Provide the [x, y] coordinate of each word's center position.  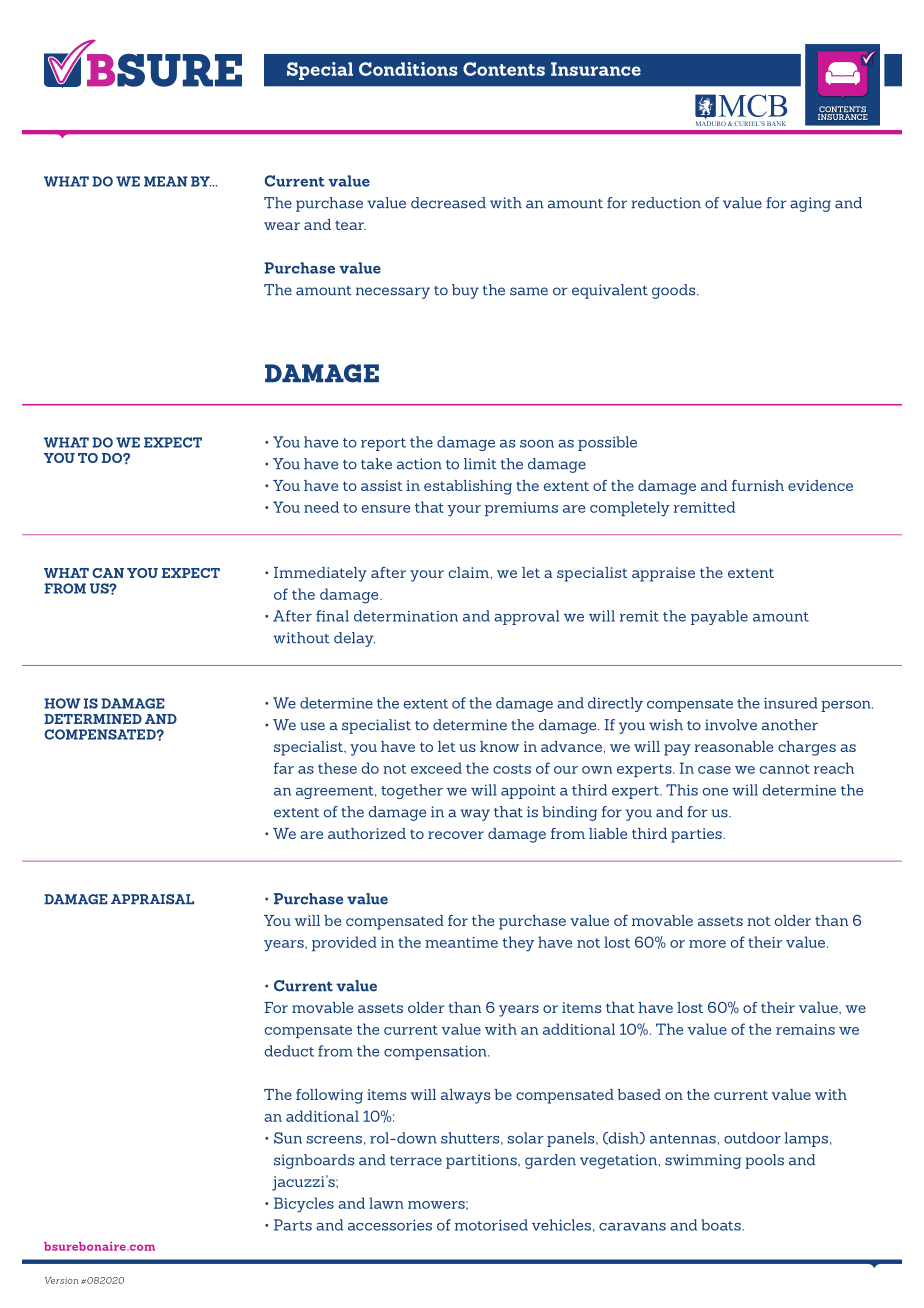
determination [406, 616]
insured [790, 703]
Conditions [408, 69]
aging [810, 204]
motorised [491, 1225]
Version [61, 1280]
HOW [62, 703]
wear [282, 226]
